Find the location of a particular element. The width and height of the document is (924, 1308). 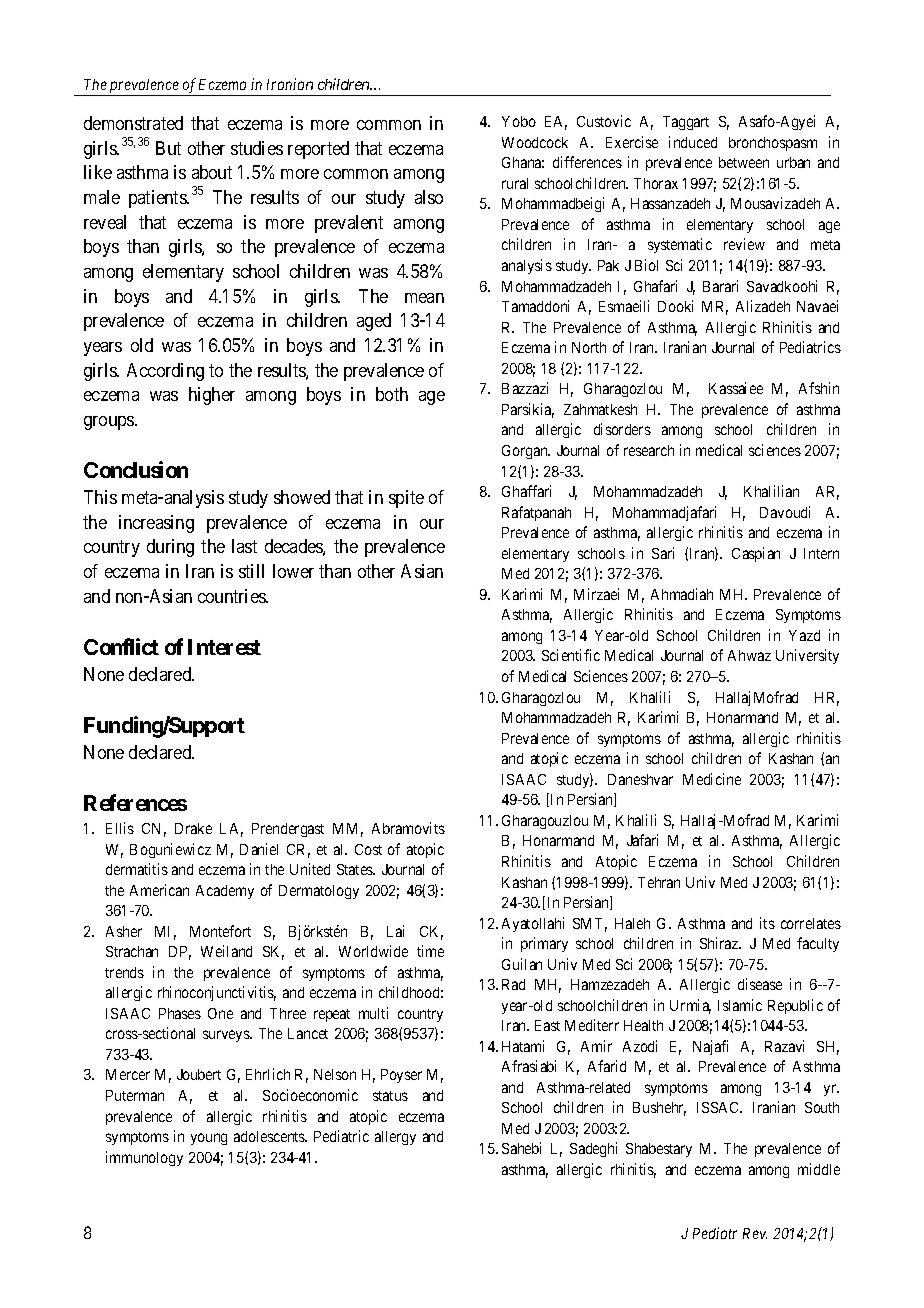

But is located at coordinates (168, 148).
